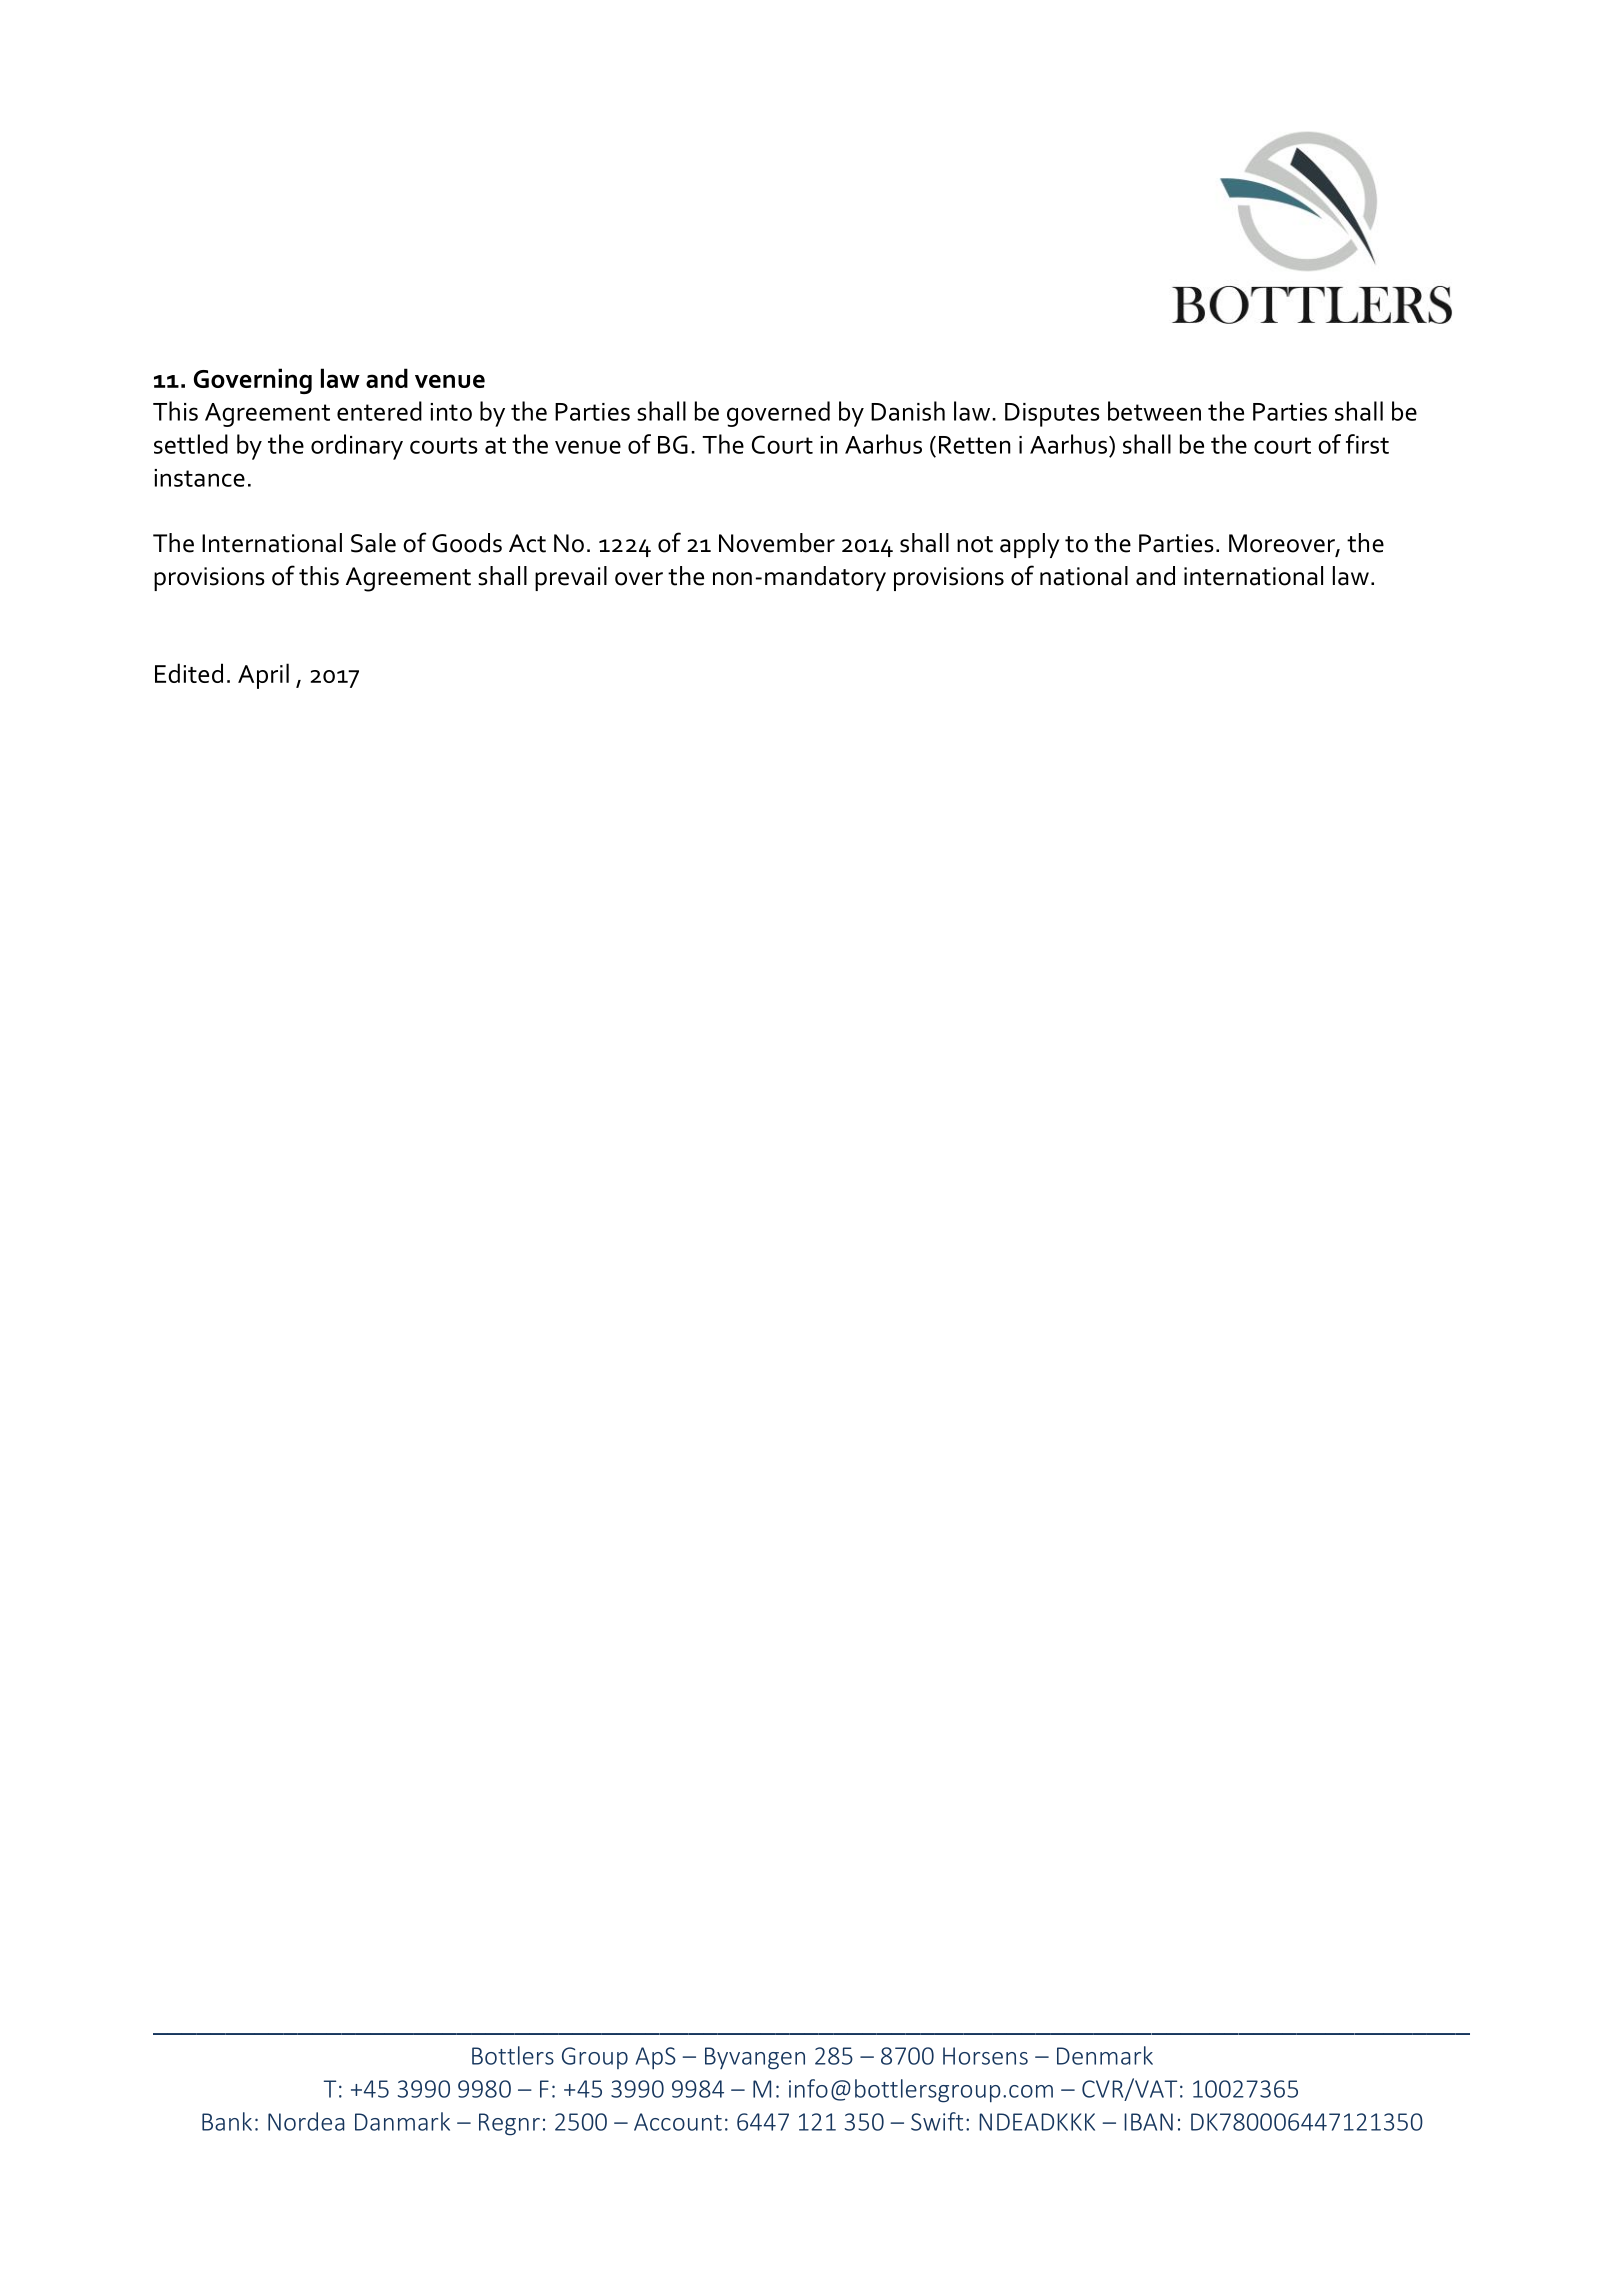 The height and width of the page is (2269, 1605). I want to click on November, so click(777, 543).
